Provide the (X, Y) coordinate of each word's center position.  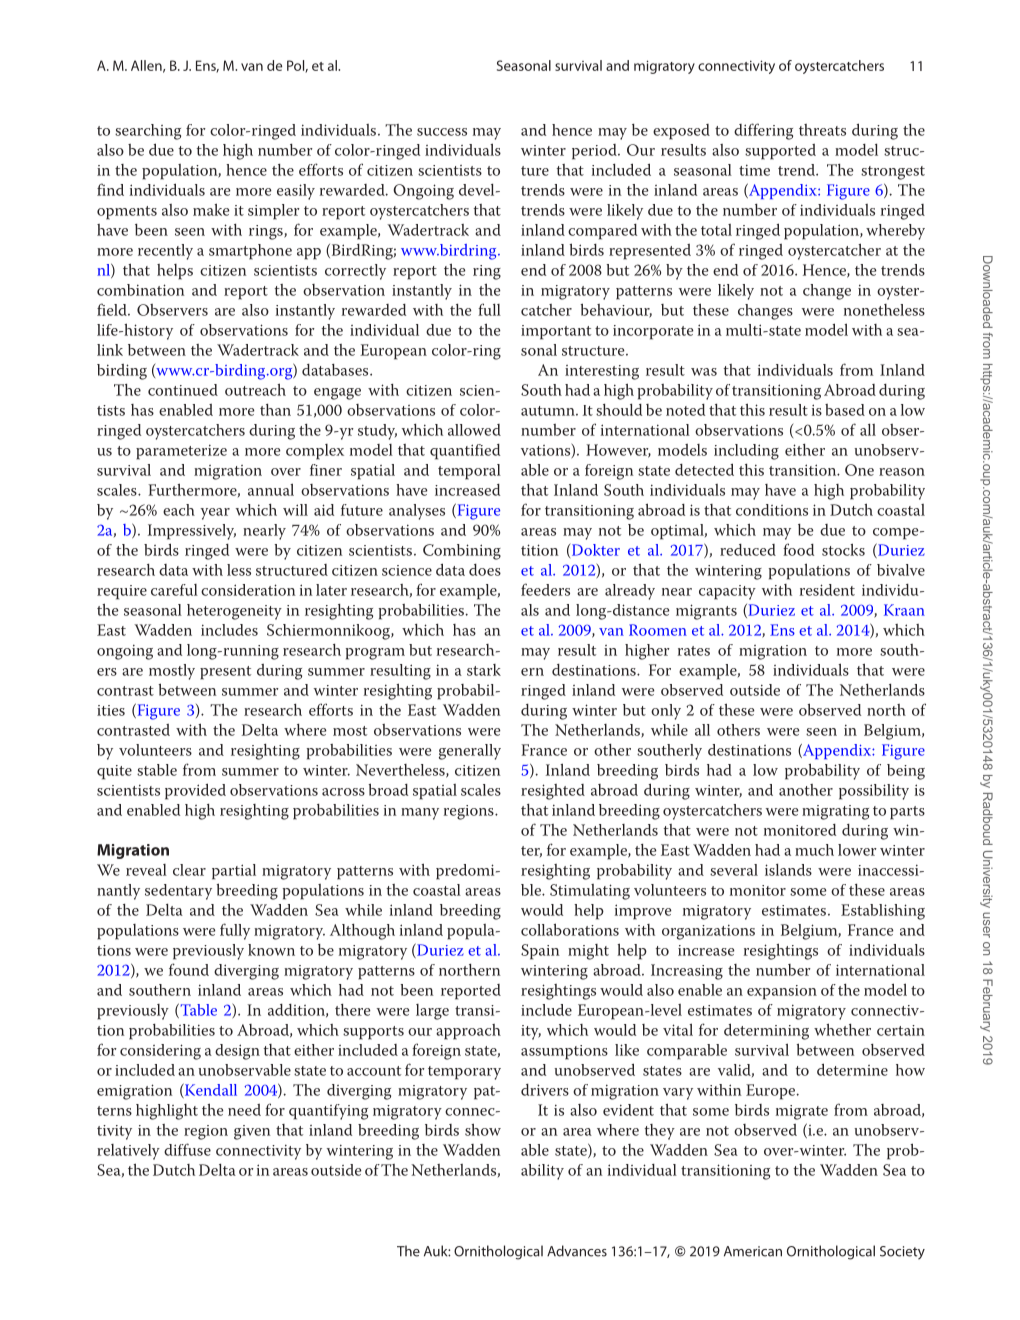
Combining (462, 552)
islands (788, 869)
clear (189, 870)
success (442, 132)
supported (780, 152)
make (211, 209)
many (420, 814)
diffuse (187, 1149)
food (798, 549)
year (215, 514)
